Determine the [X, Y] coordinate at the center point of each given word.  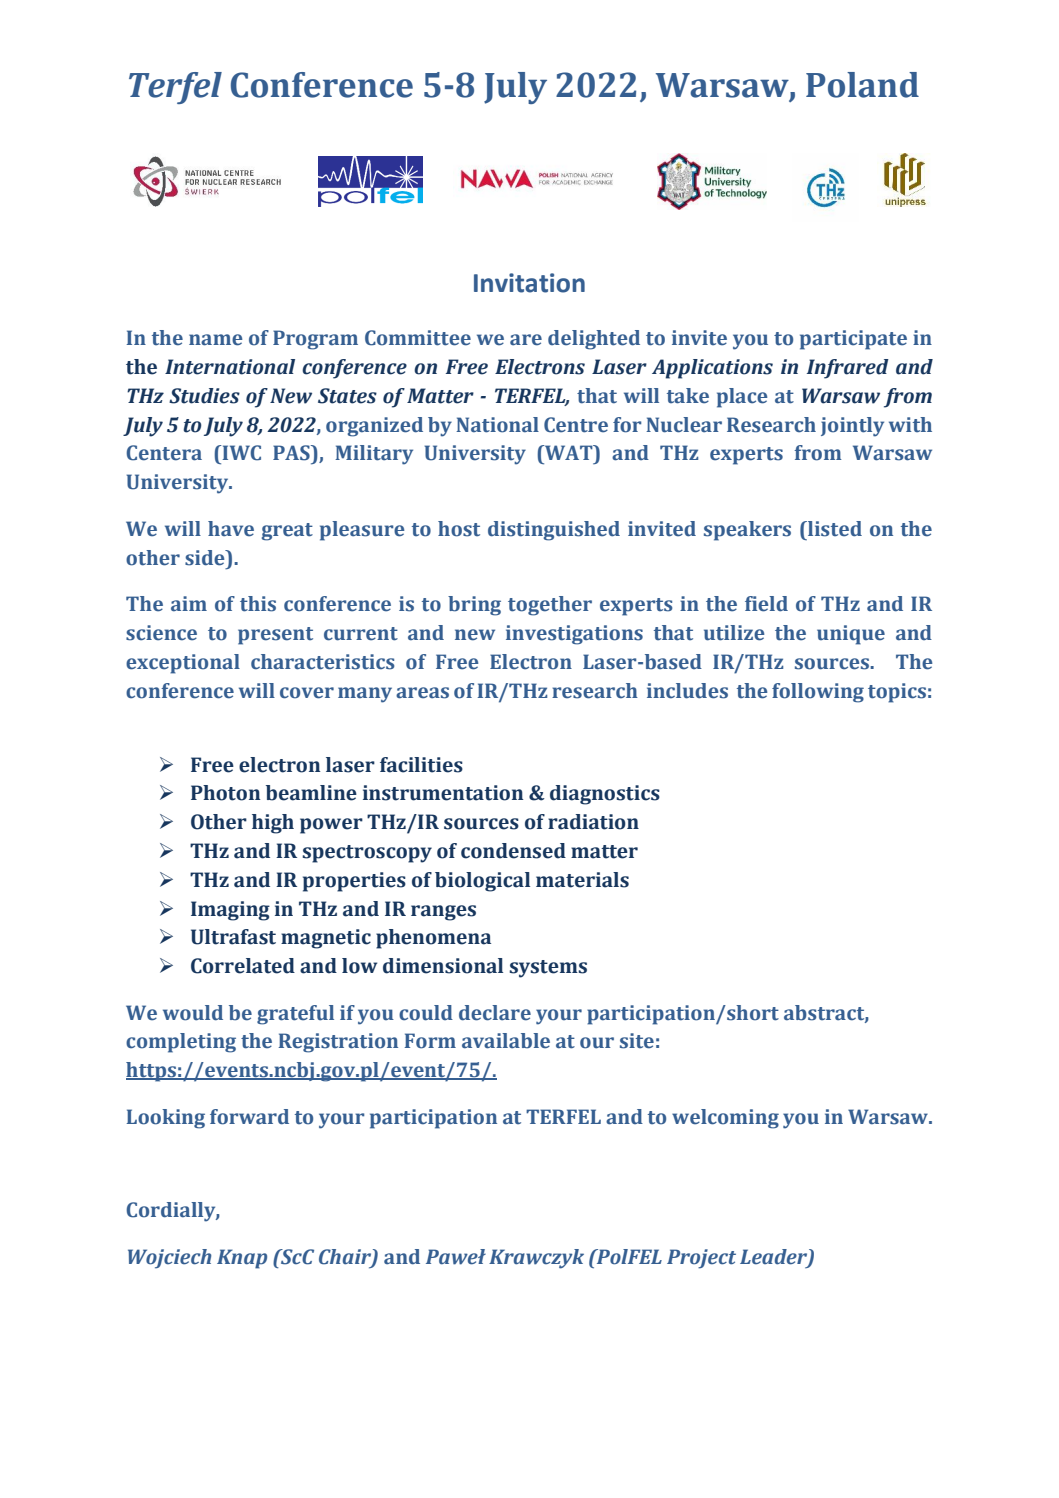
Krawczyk [536, 1259]
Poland [862, 85]
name [216, 340]
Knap [242, 1259]
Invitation [529, 283]
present [275, 636]
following [818, 693]
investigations [574, 635]
